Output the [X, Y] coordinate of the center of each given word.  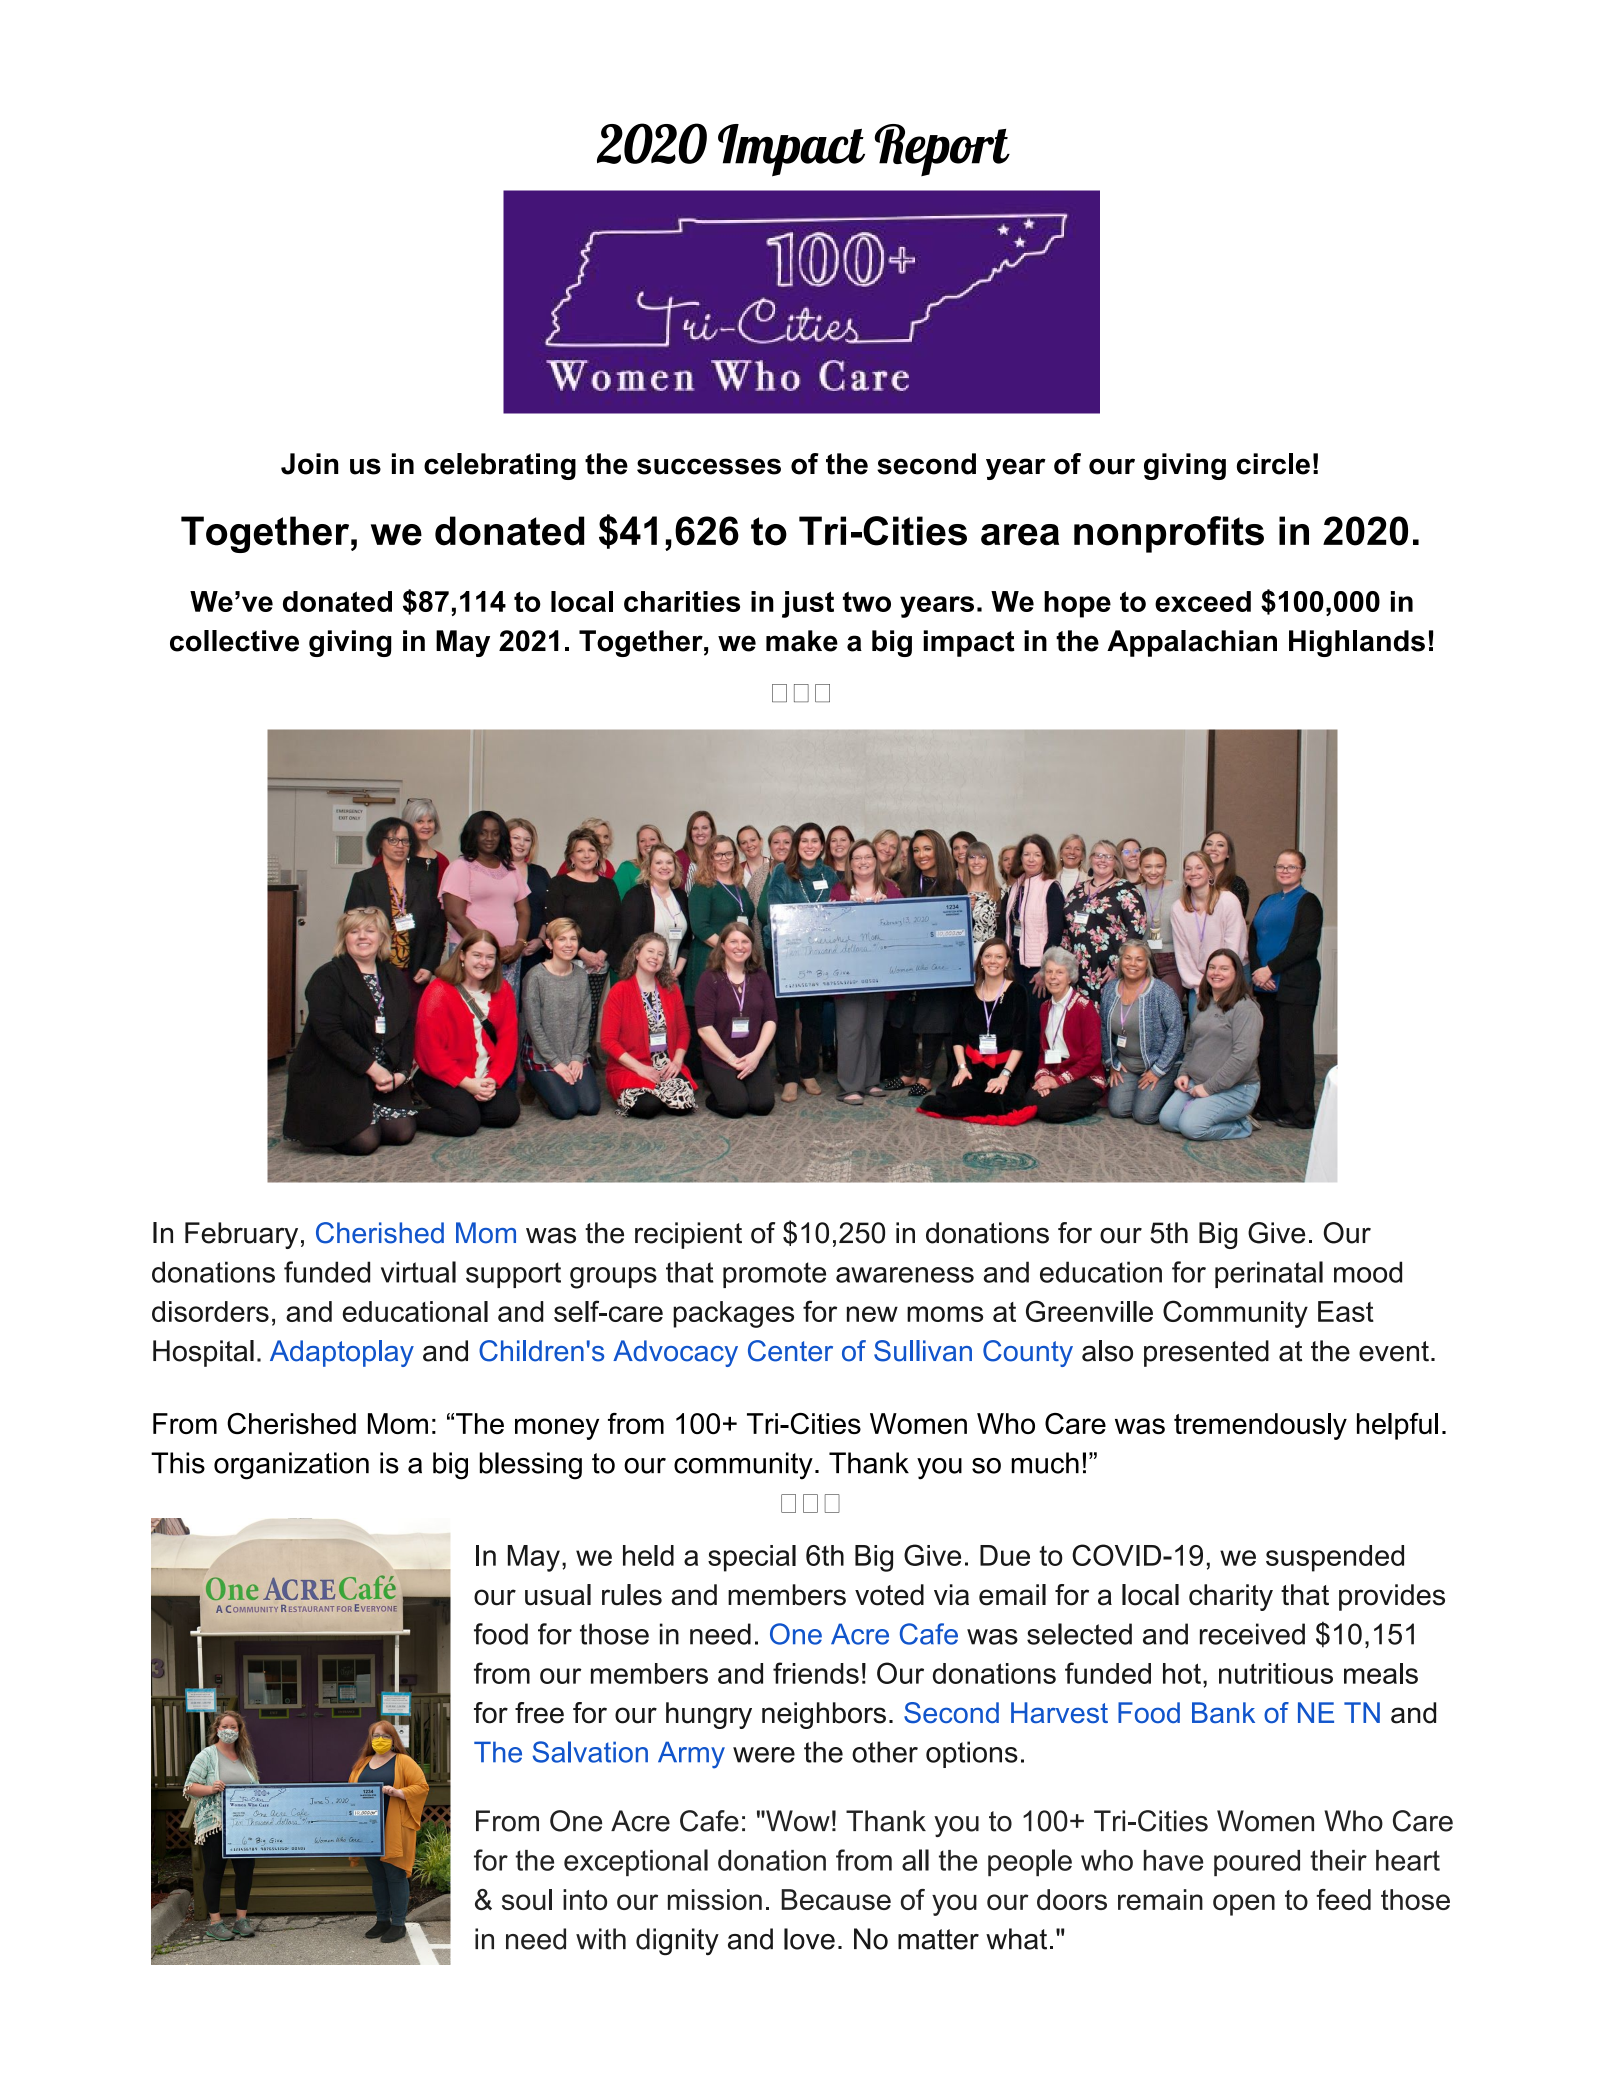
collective [234, 641]
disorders [210, 1311]
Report [942, 150]
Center [790, 1351]
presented [1206, 1353]
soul [527, 1899]
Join [309, 464]
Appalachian [1192, 643]
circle [1273, 464]
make [802, 641]
